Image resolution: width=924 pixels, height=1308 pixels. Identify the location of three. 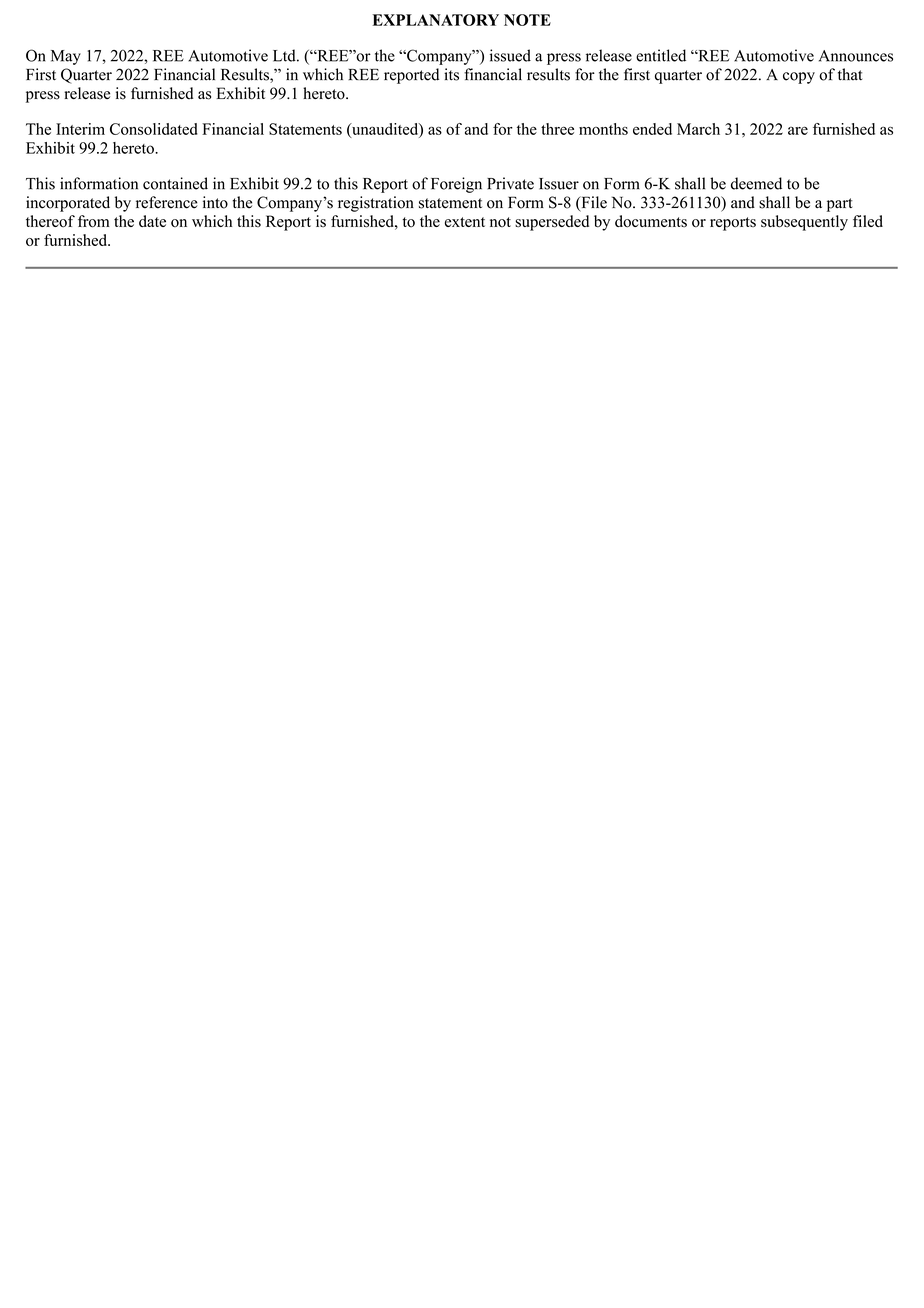
(557, 129).
